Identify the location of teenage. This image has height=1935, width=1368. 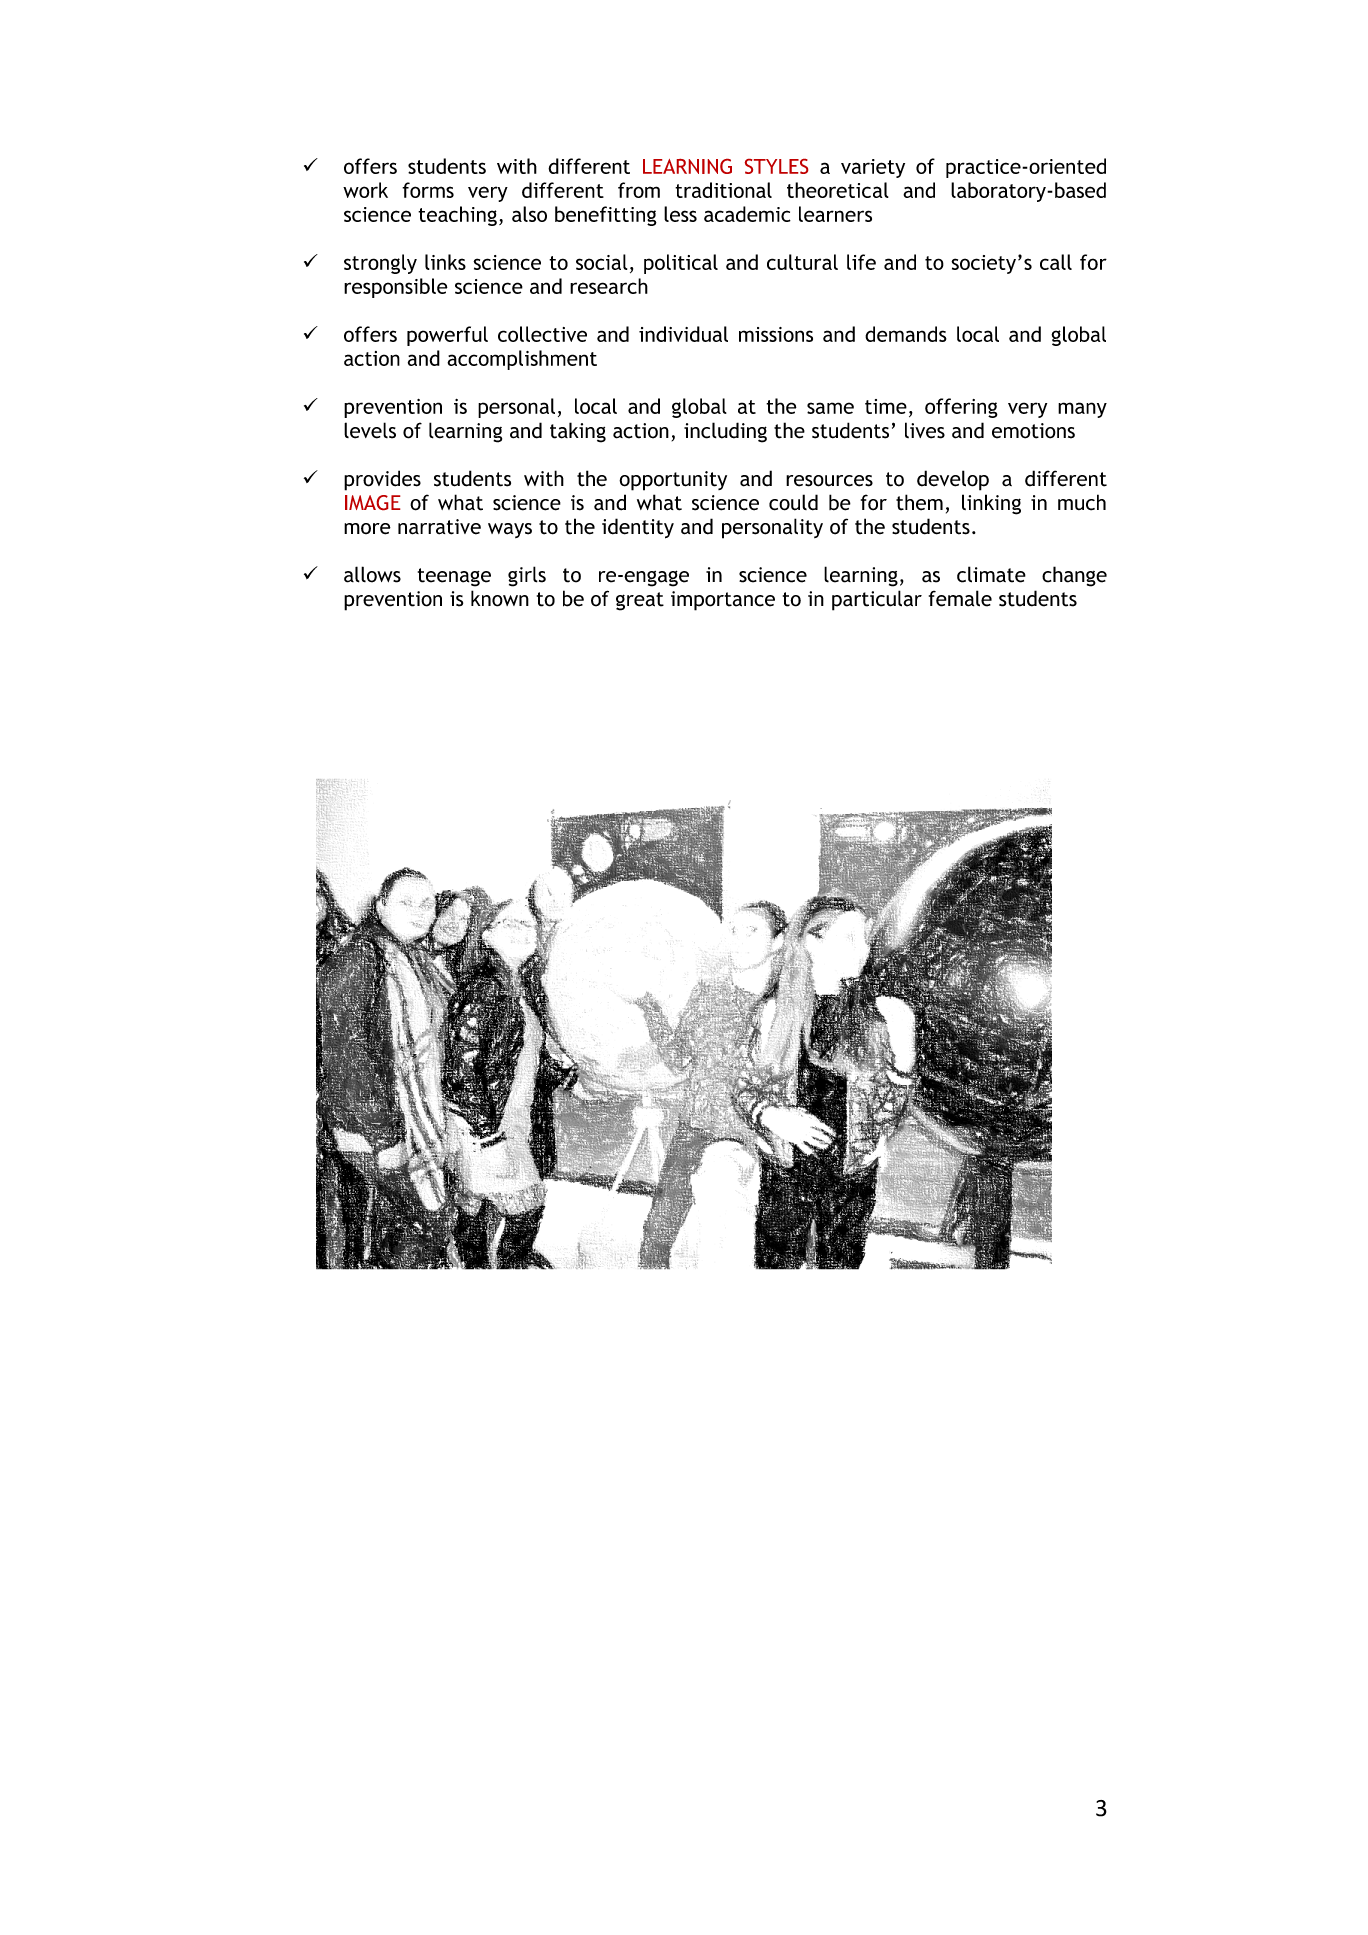
(454, 577).
